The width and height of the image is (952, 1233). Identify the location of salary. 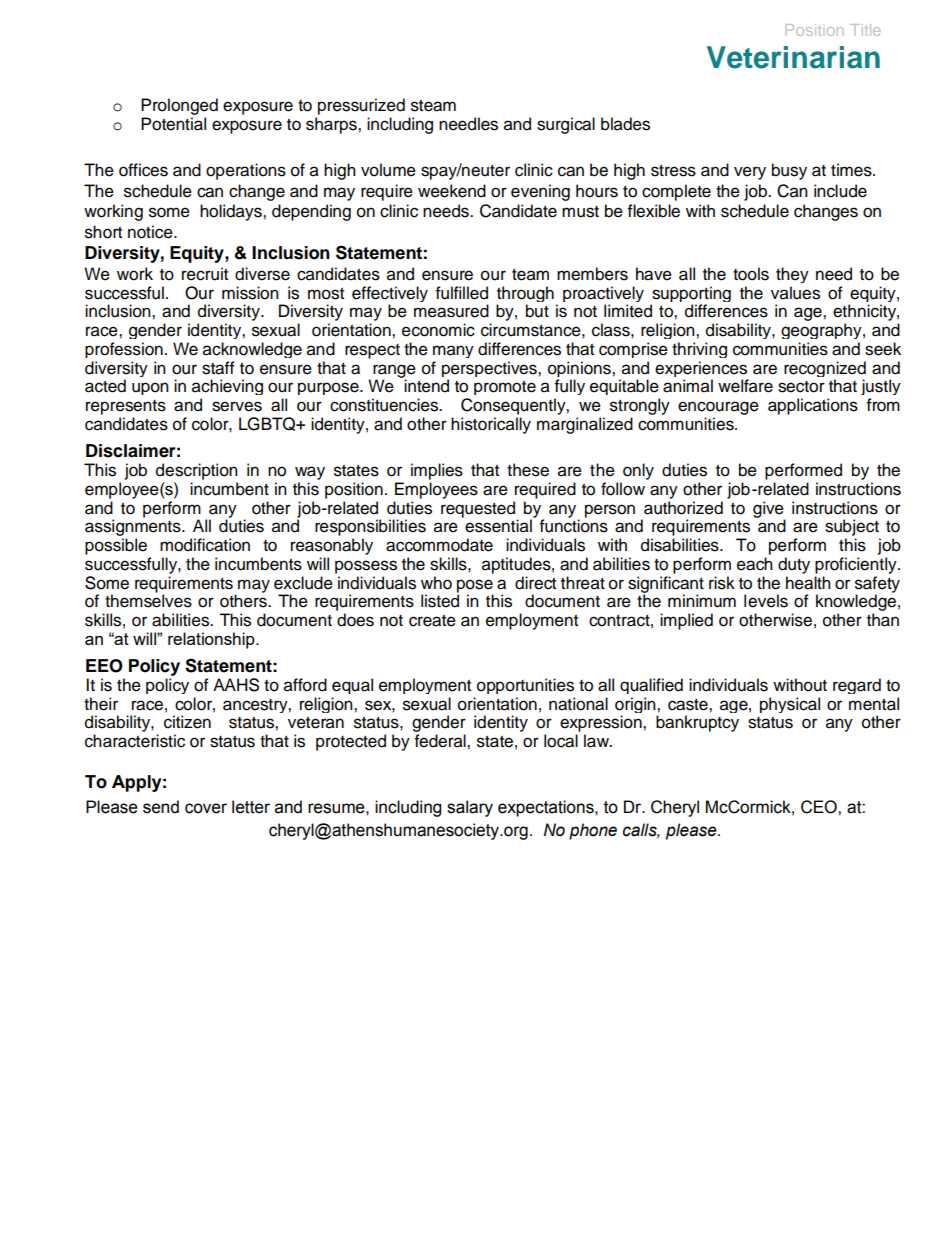
(470, 808).
